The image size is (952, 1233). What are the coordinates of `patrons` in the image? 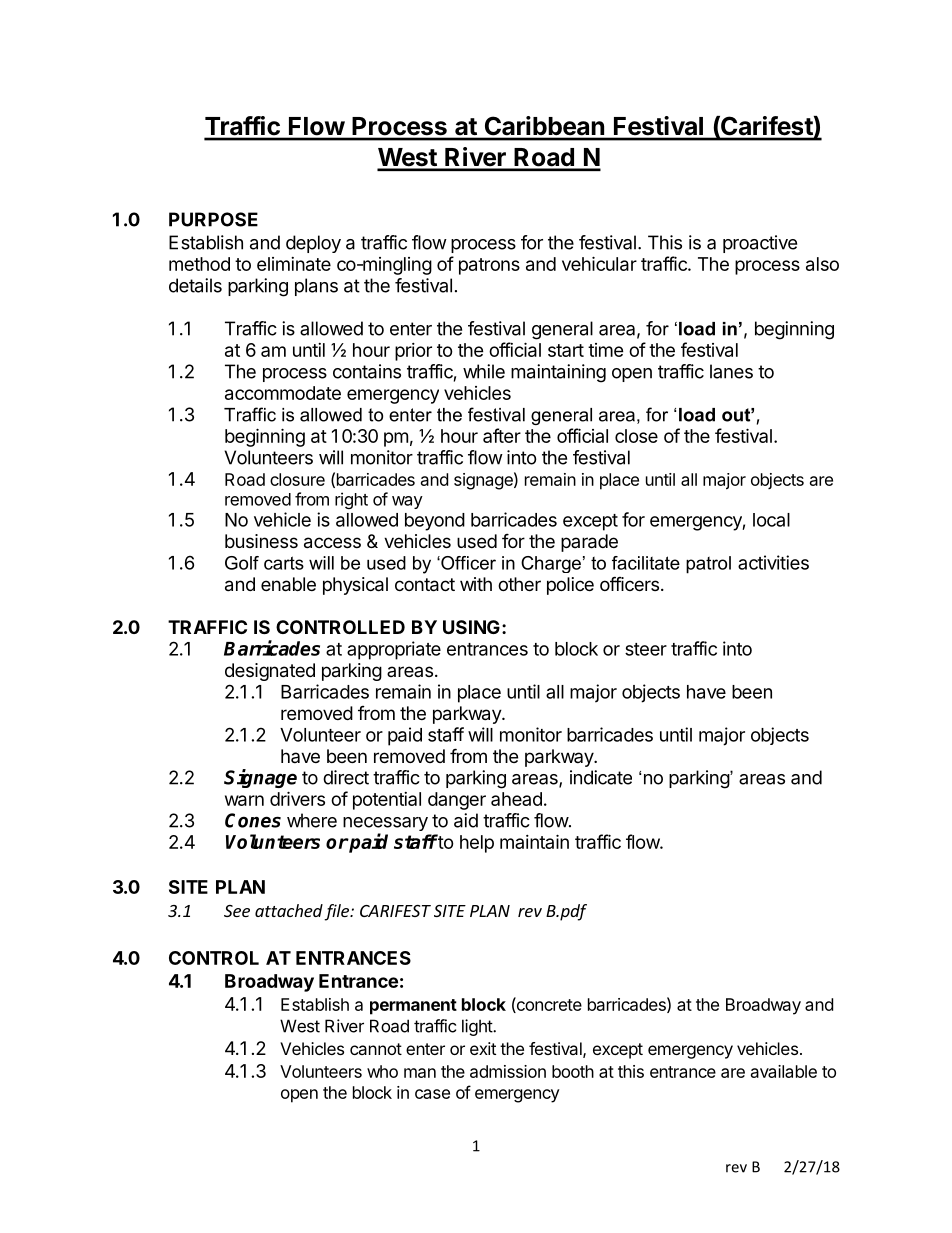 It's located at (489, 266).
